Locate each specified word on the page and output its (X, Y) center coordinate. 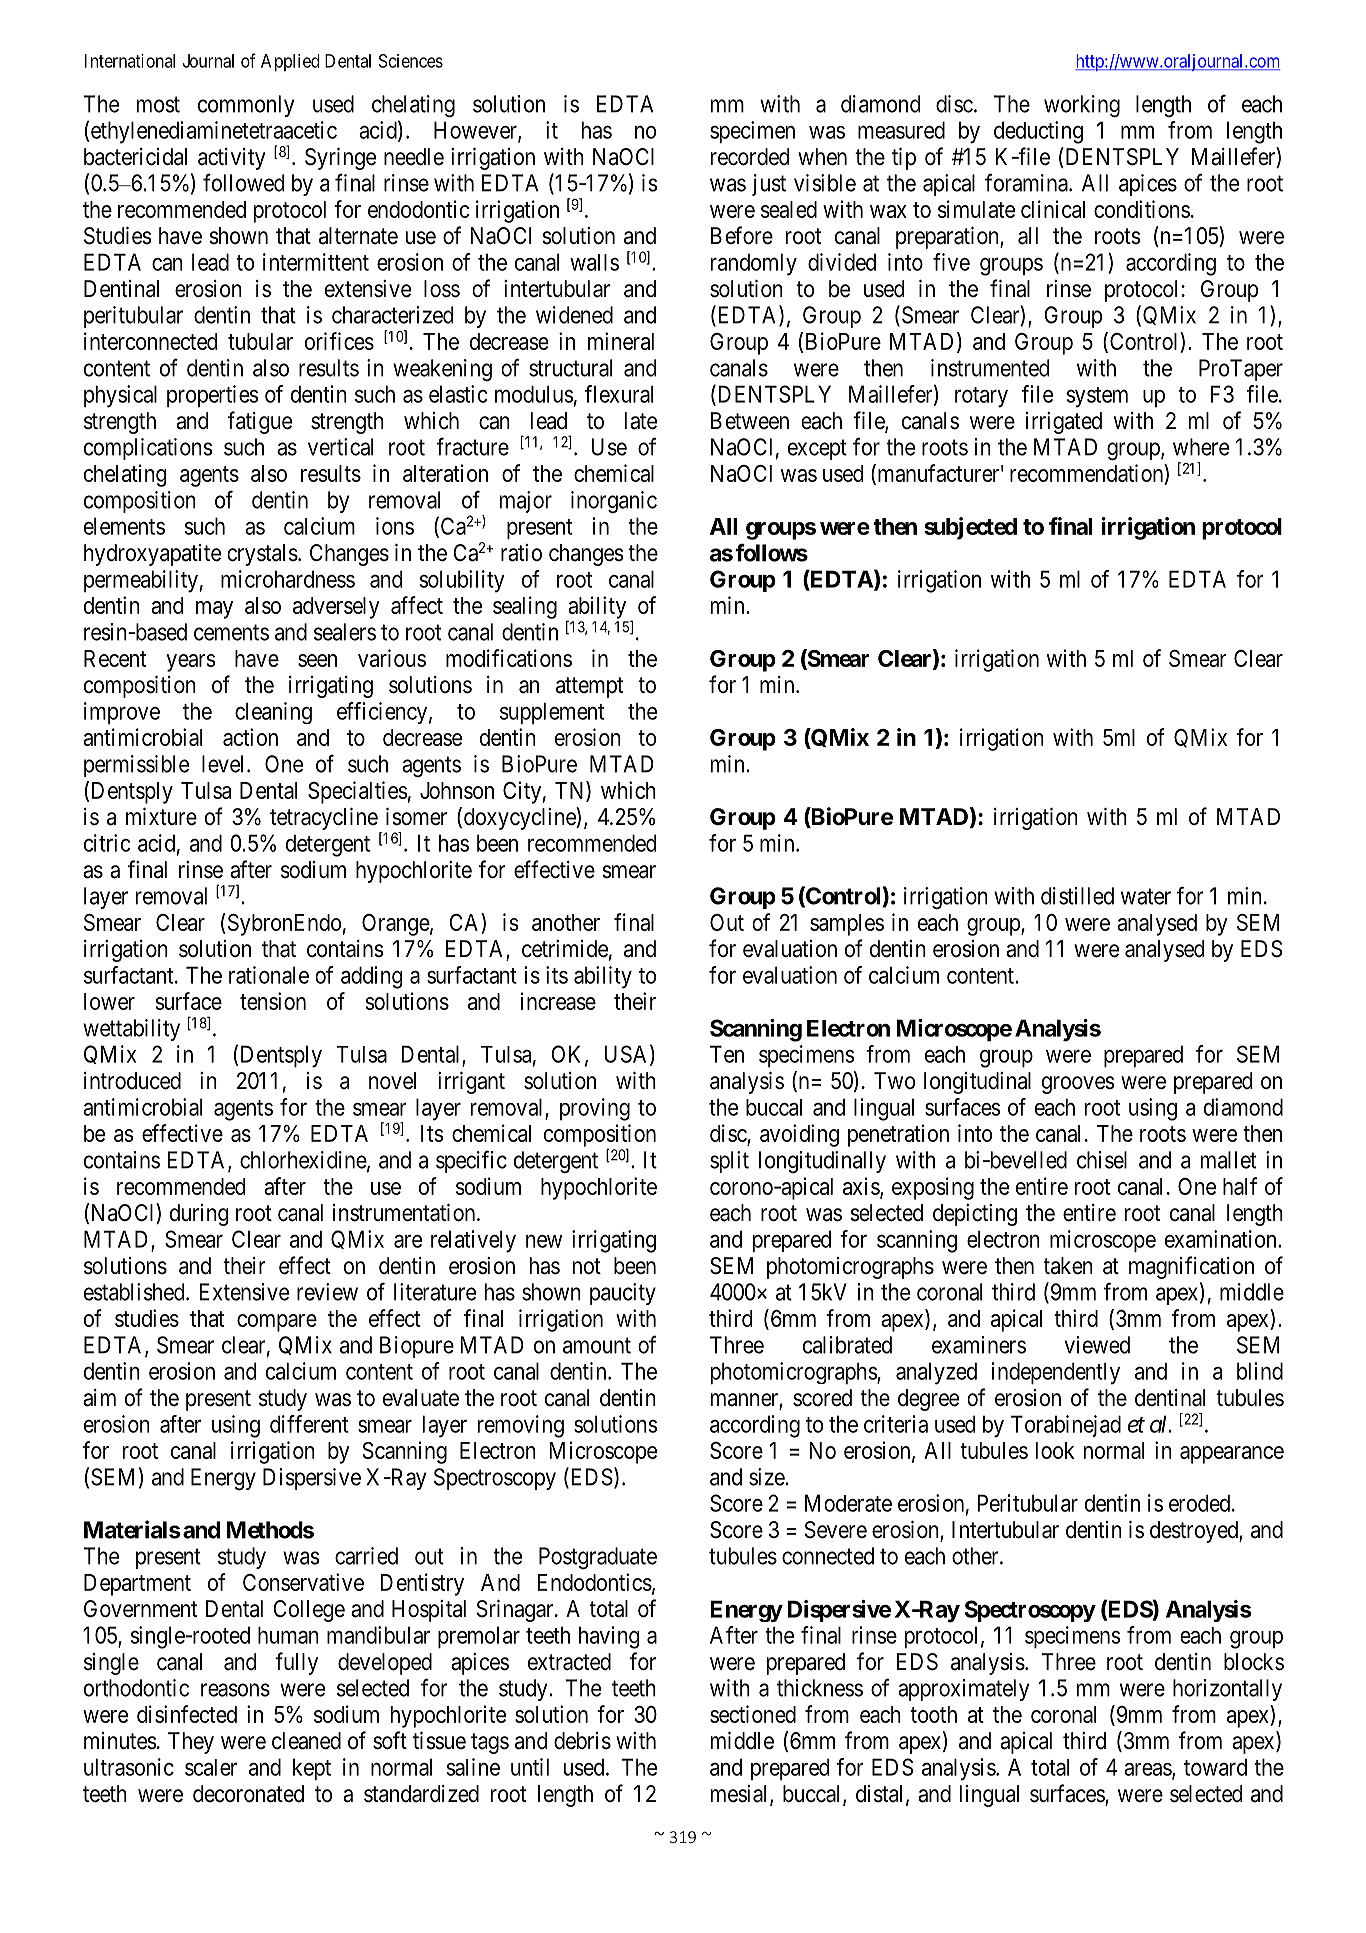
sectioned (753, 1714)
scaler (211, 1767)
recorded (750, 157)
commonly (246, 106)
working (1082, 106)
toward (1215, 1767)
